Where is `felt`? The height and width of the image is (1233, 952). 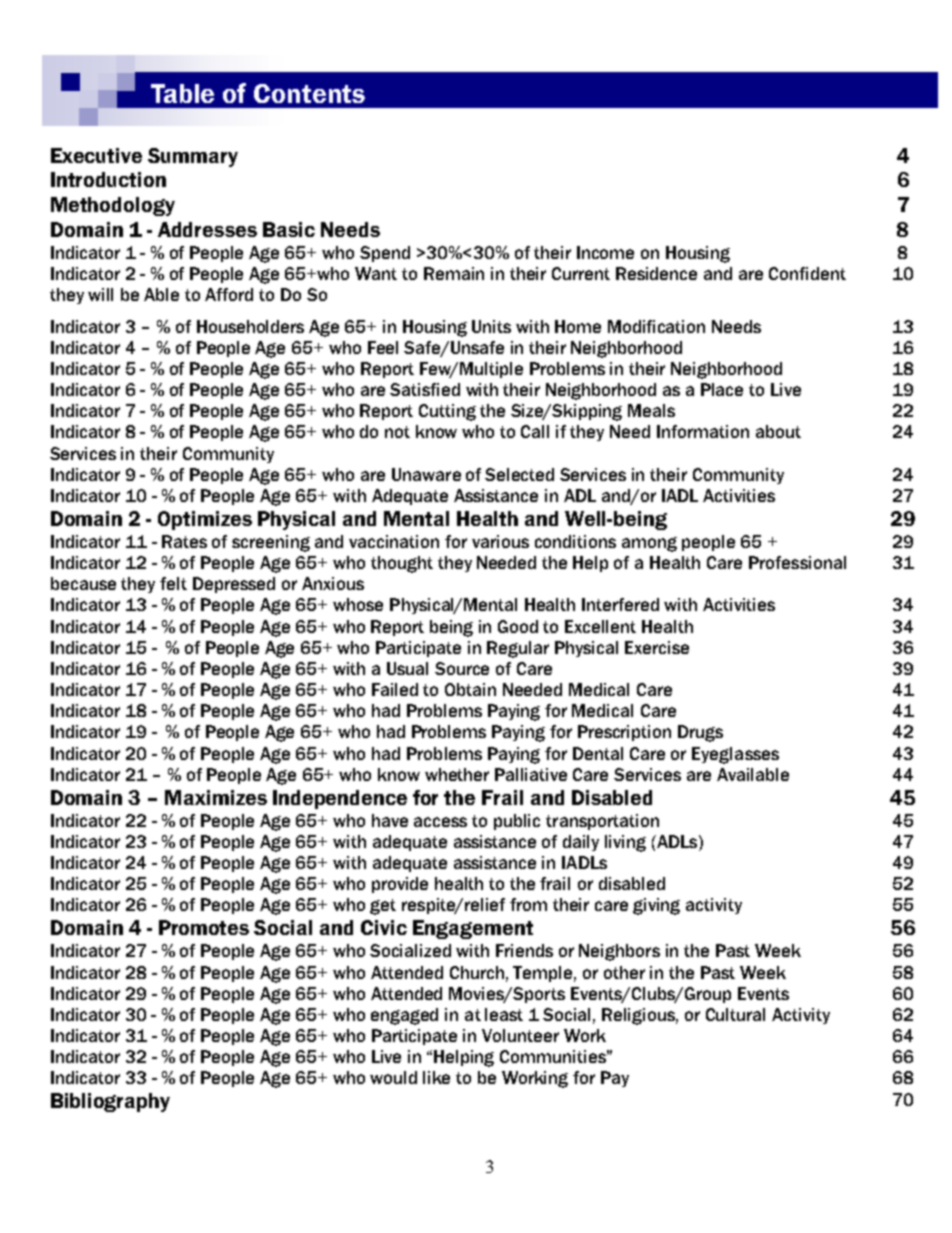 felt is located at coordinates (173, 583).
